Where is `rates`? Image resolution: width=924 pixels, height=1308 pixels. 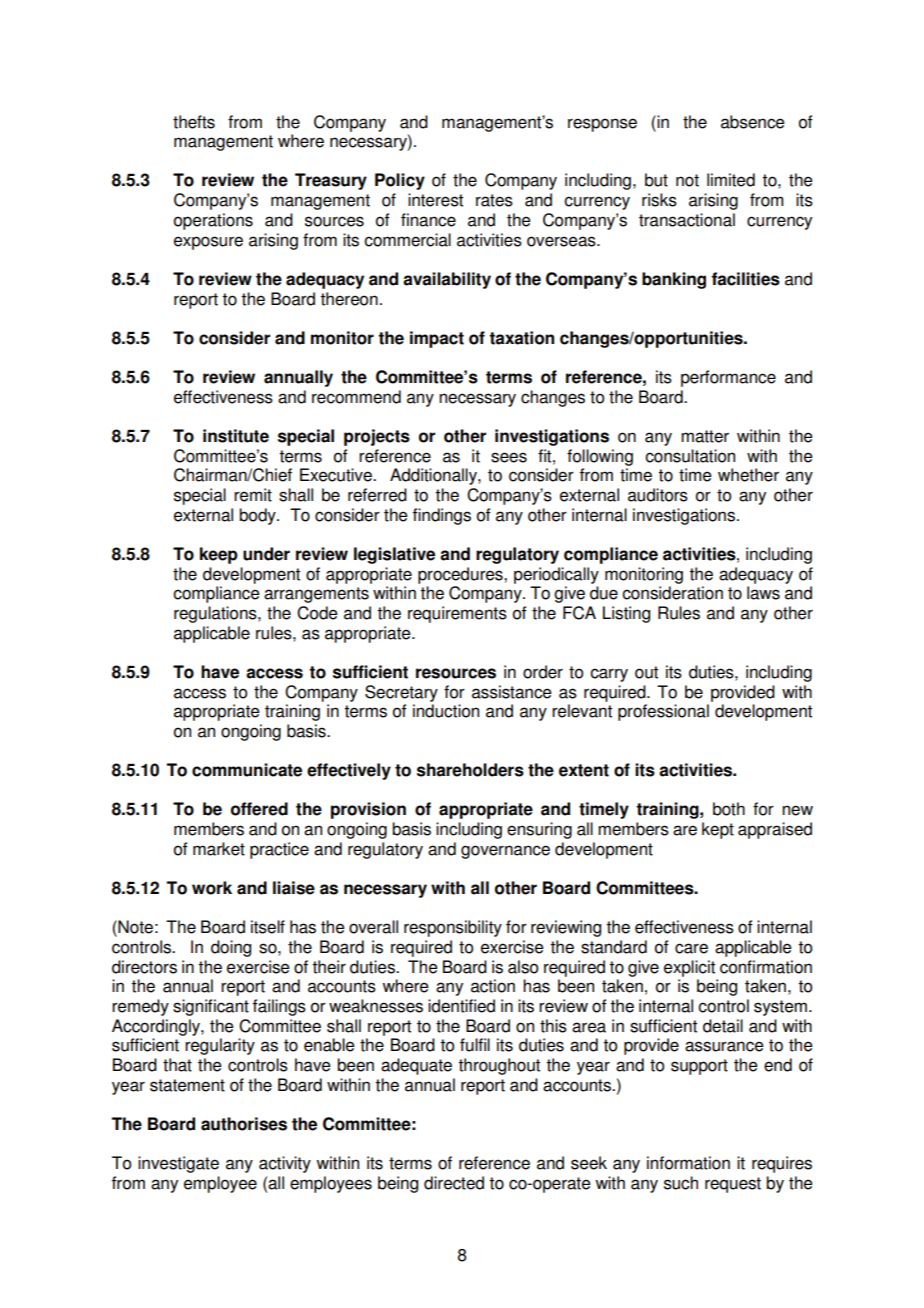
rates is located at coordinates (494, 200).
